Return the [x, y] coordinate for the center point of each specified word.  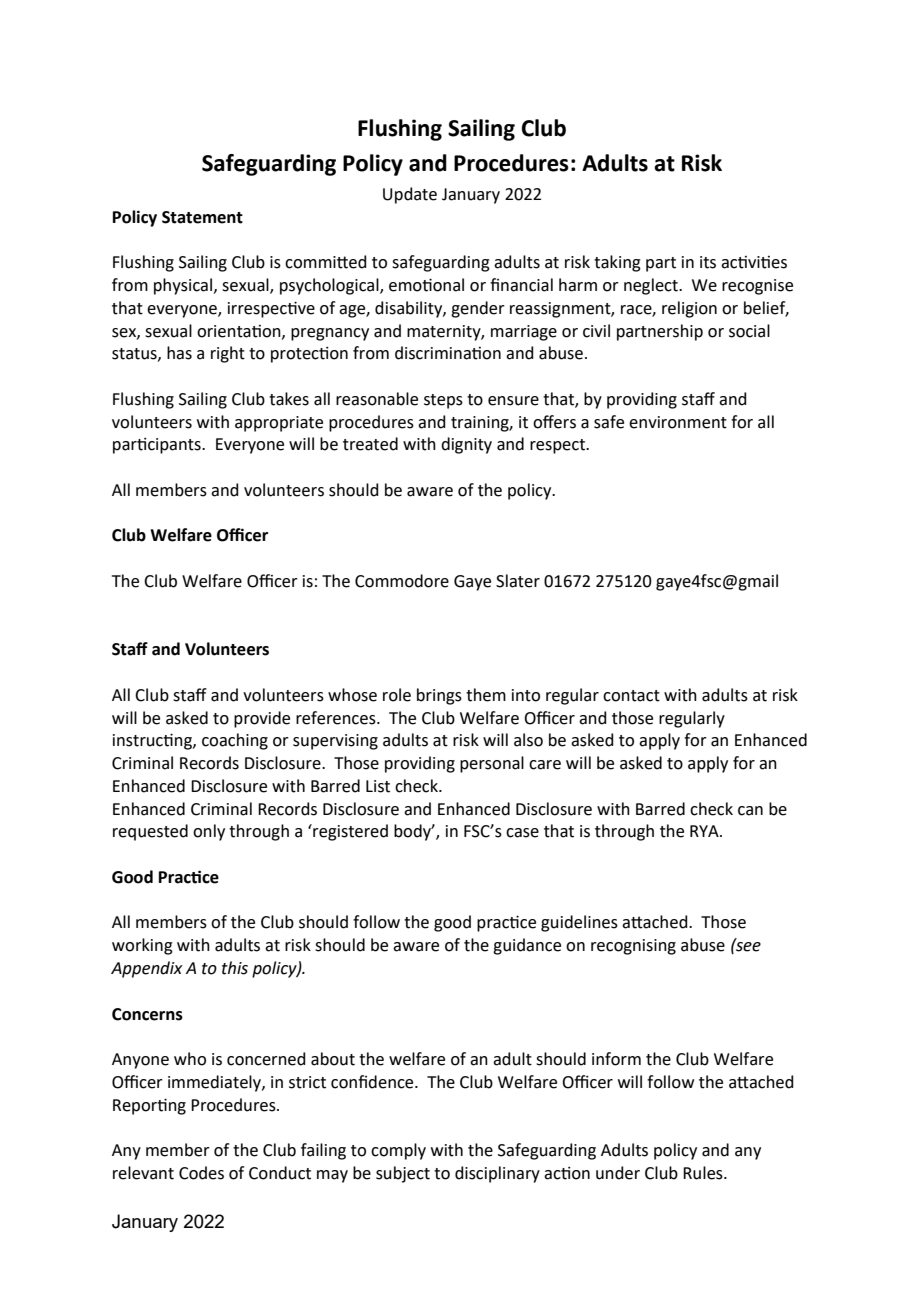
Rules [704, 1173]
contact [631, 696]
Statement [202, 217]
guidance [527, 946]
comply [398, 1151]
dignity [466, 445]
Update [410, 195]
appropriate [279, 424]
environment [678, 422]
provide [262, 719]
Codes [201, 1173]
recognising [633, 947]
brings [439, 696]
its [708, 262]
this [235, 968]
